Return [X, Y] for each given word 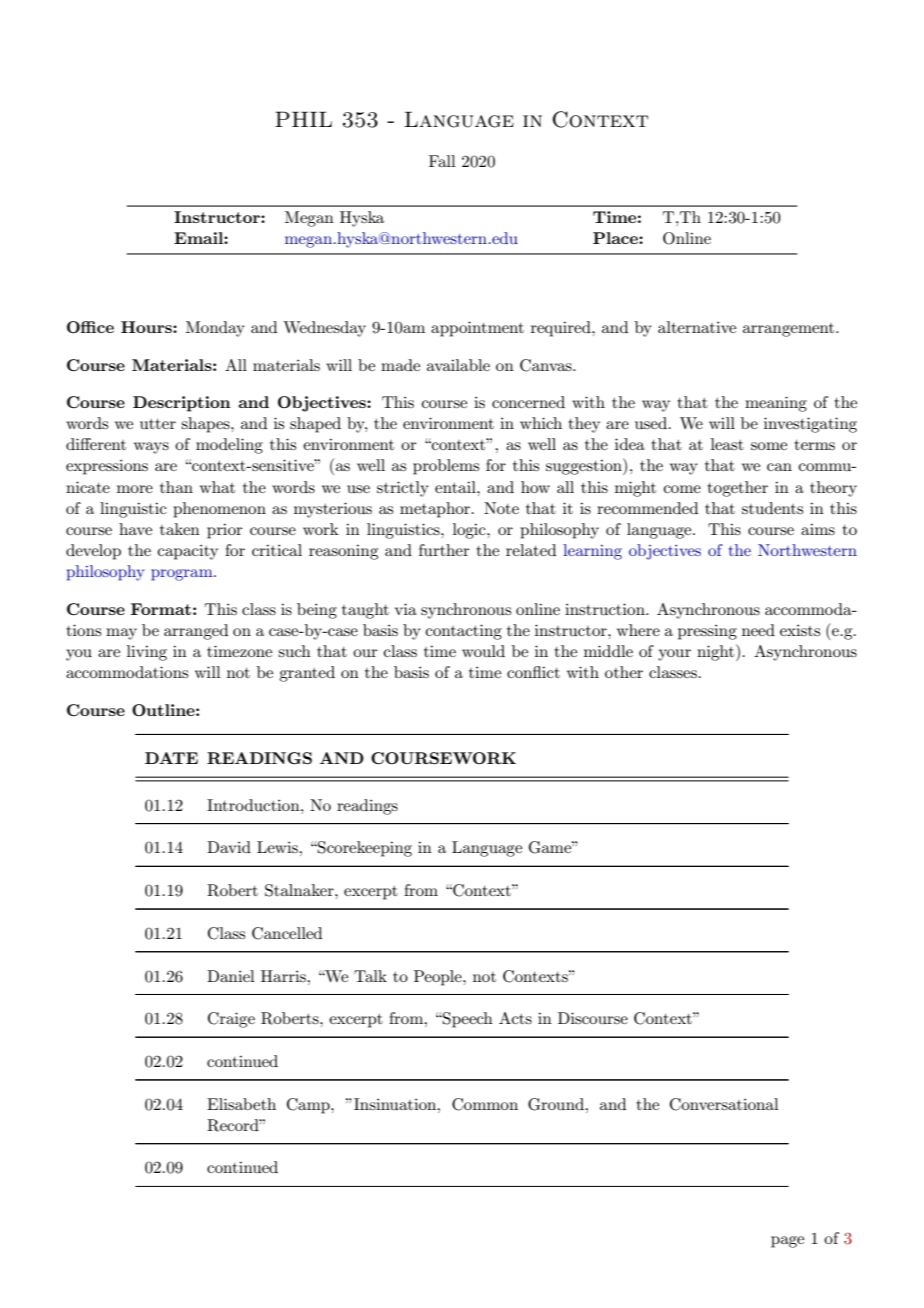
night [717, 652]
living [147, 653]
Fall [442, 161]
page [787, 1242]
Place [616, 238]
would [483, 651]
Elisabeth [241, 1104]
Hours [147, 327]
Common [485, 1104]
